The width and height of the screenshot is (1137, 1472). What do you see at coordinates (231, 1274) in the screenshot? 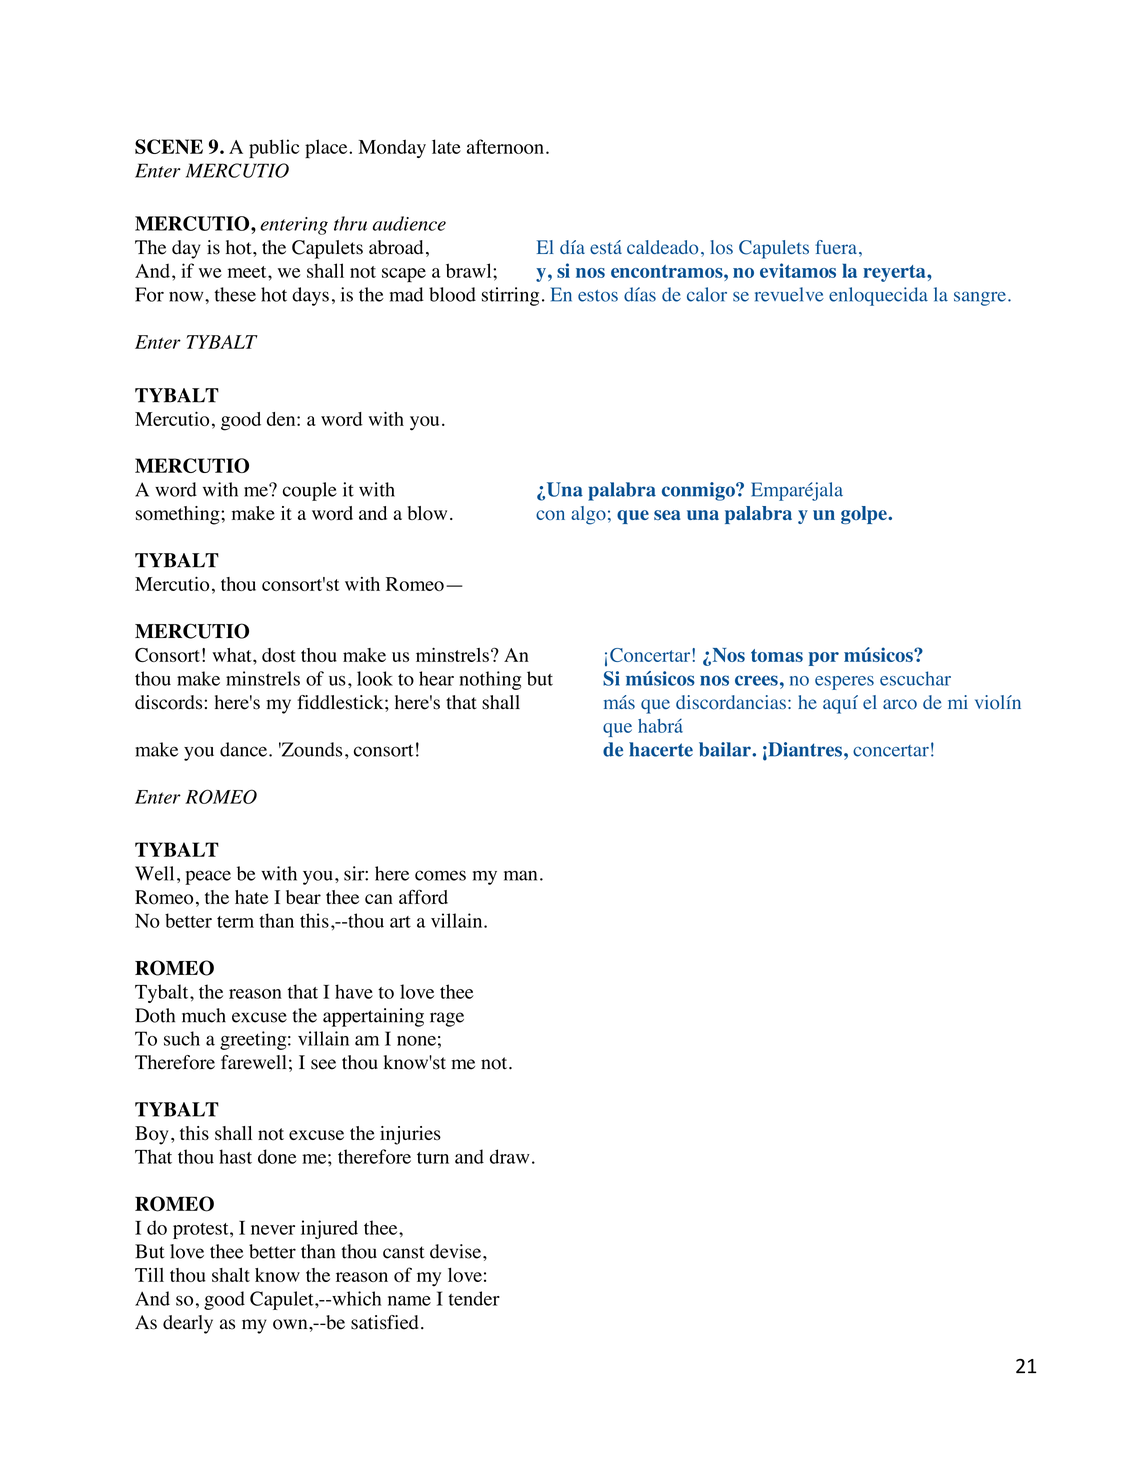
I see `shalt` at bounding box center [231, 1274].
